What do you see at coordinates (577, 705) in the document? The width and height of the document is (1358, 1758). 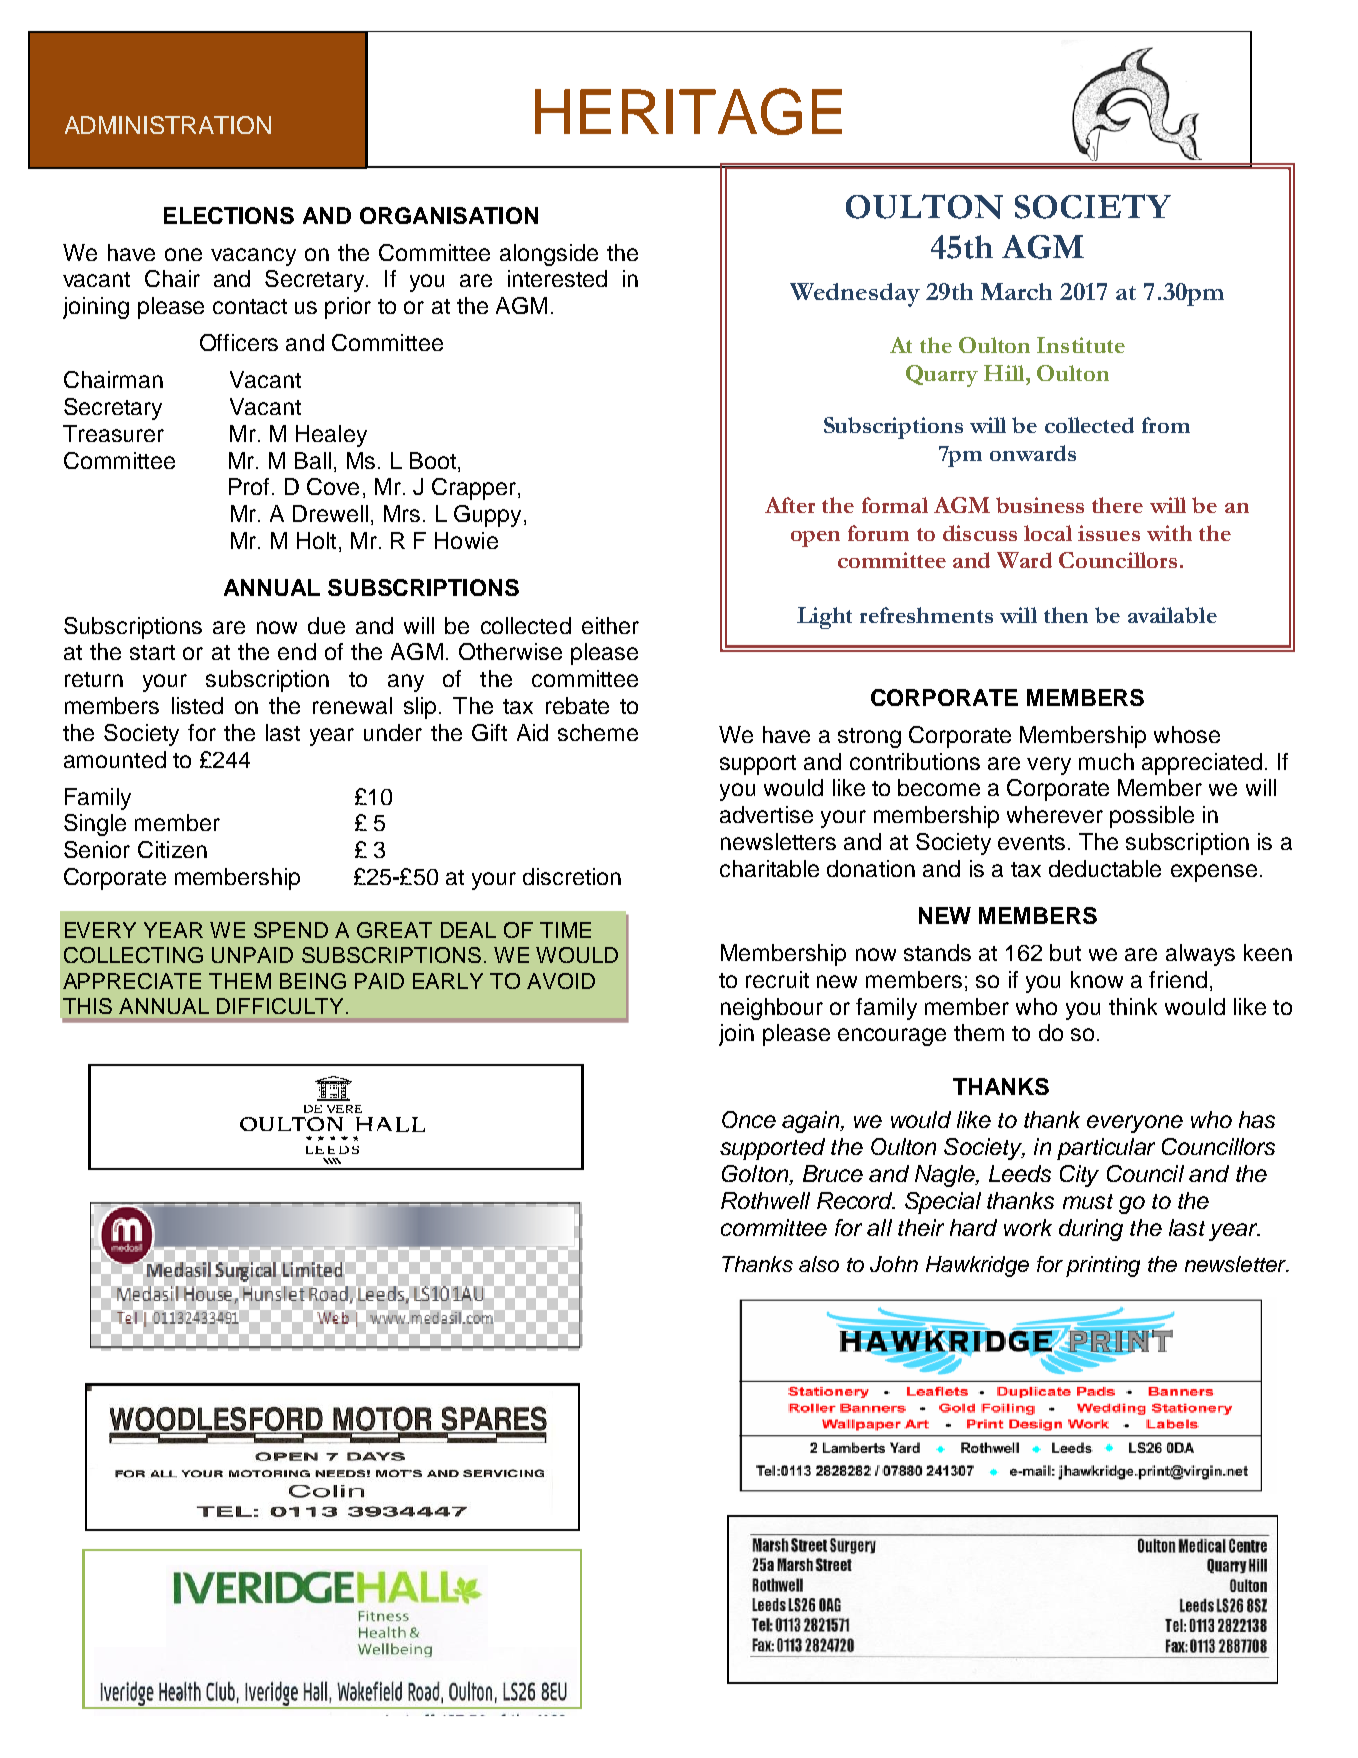 I see `rebate` at bounding box center [577, 705].
